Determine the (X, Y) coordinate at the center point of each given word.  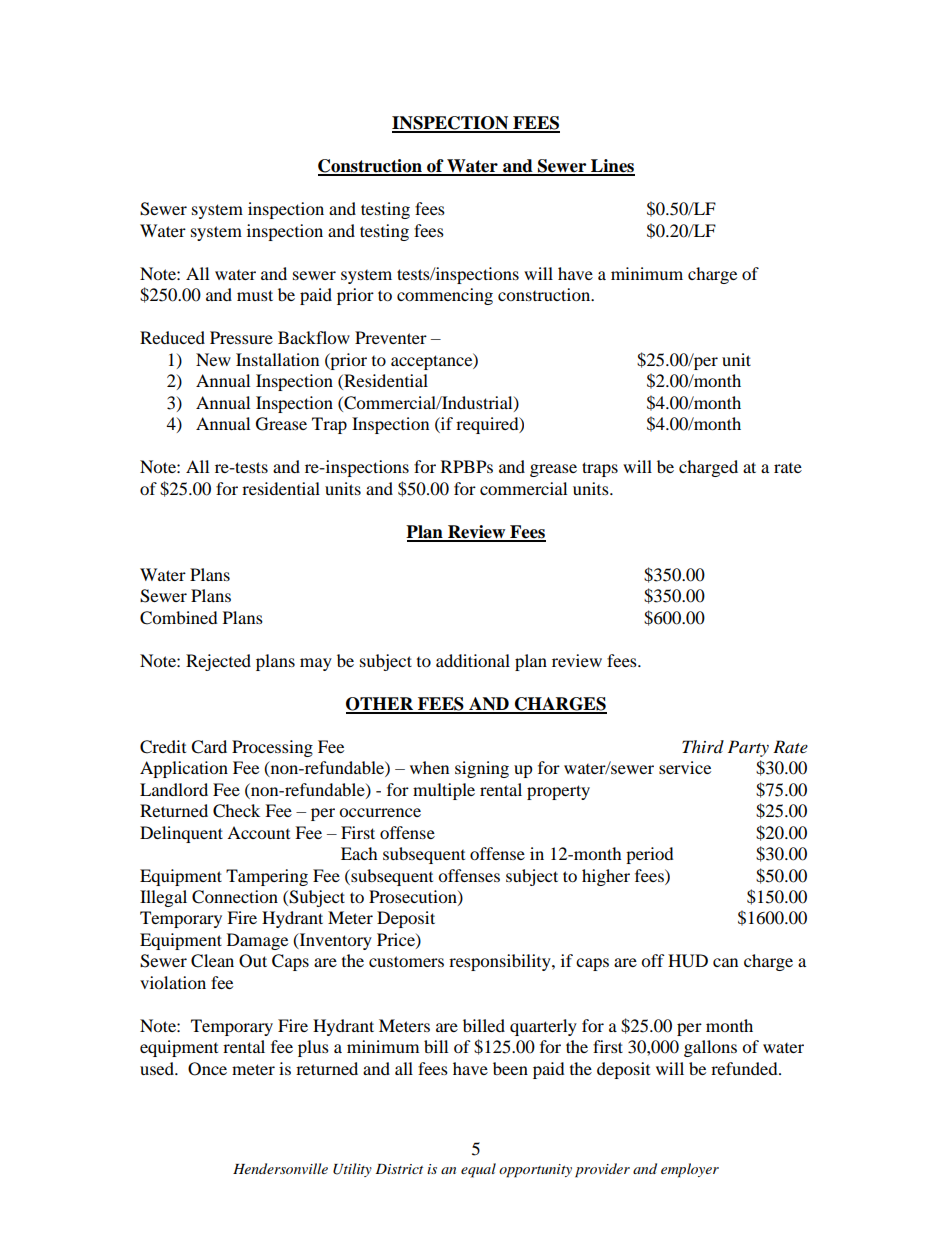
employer (690, 1170)
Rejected (218, 662)
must (255, 295)
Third (703, 746)
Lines (612, 167)
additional (473, 660)
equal (478, 1170)
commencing (445, 296)
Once (207, 1069)
